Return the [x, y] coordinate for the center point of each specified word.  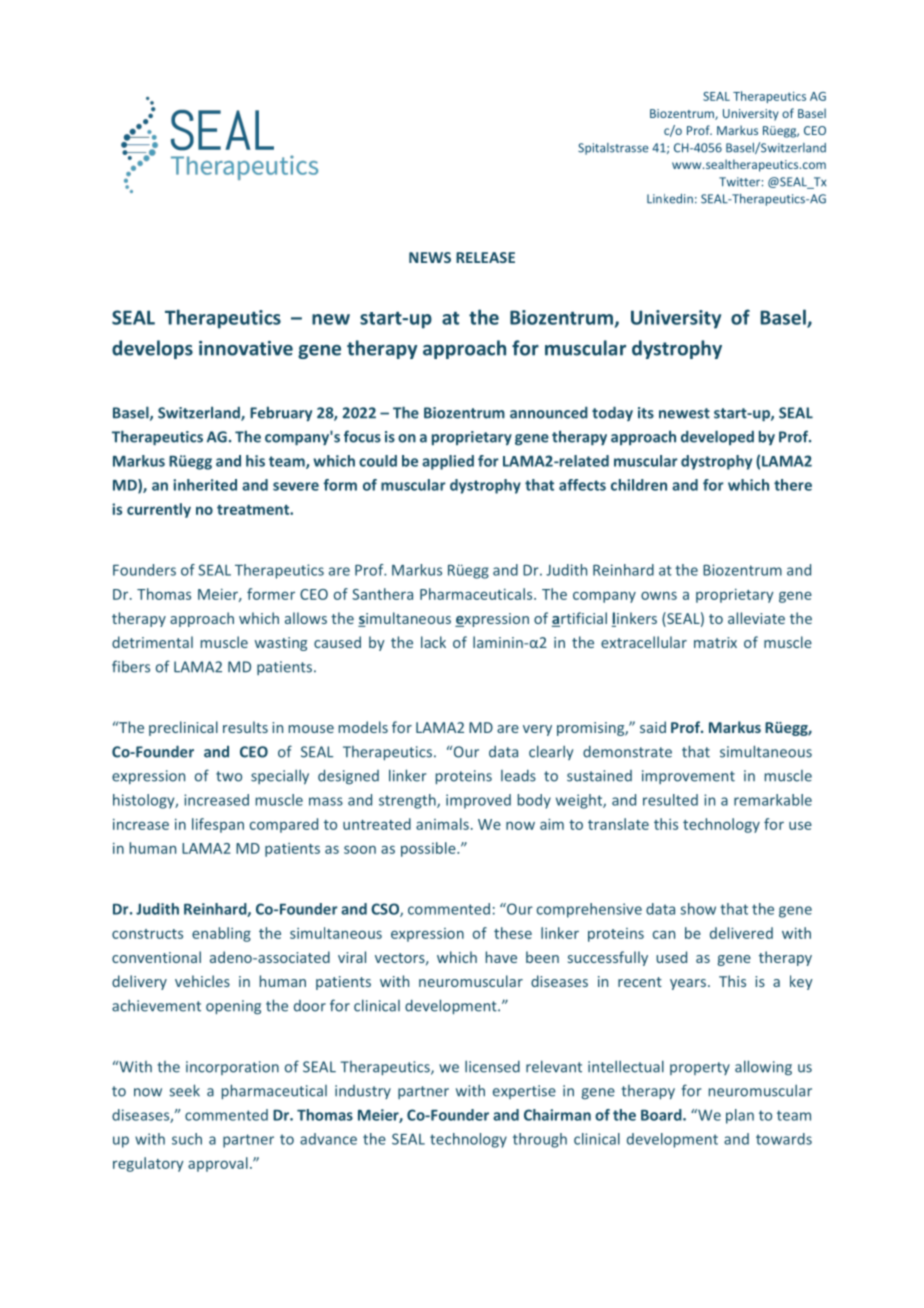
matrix [715, 642]
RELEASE [485, 257]
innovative [246, 348]
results [245, 727]
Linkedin [670, 199]
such [187, 1139]
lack [433, 642]
